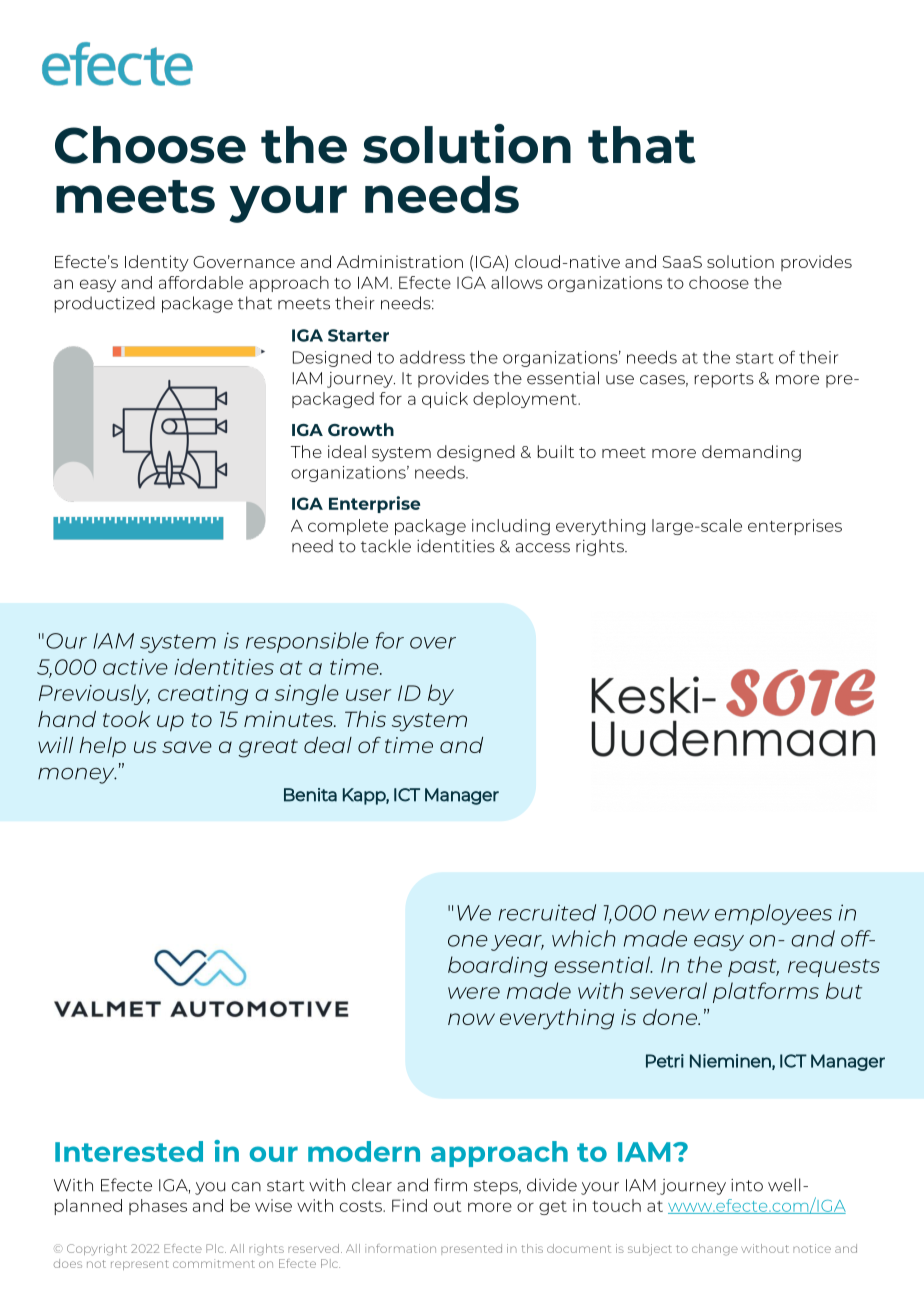 The height and width of the page is (1308, 924). What do you see at coordinates (773, 914) in the page?
I see `employees` at bounding box center [773, 914].
